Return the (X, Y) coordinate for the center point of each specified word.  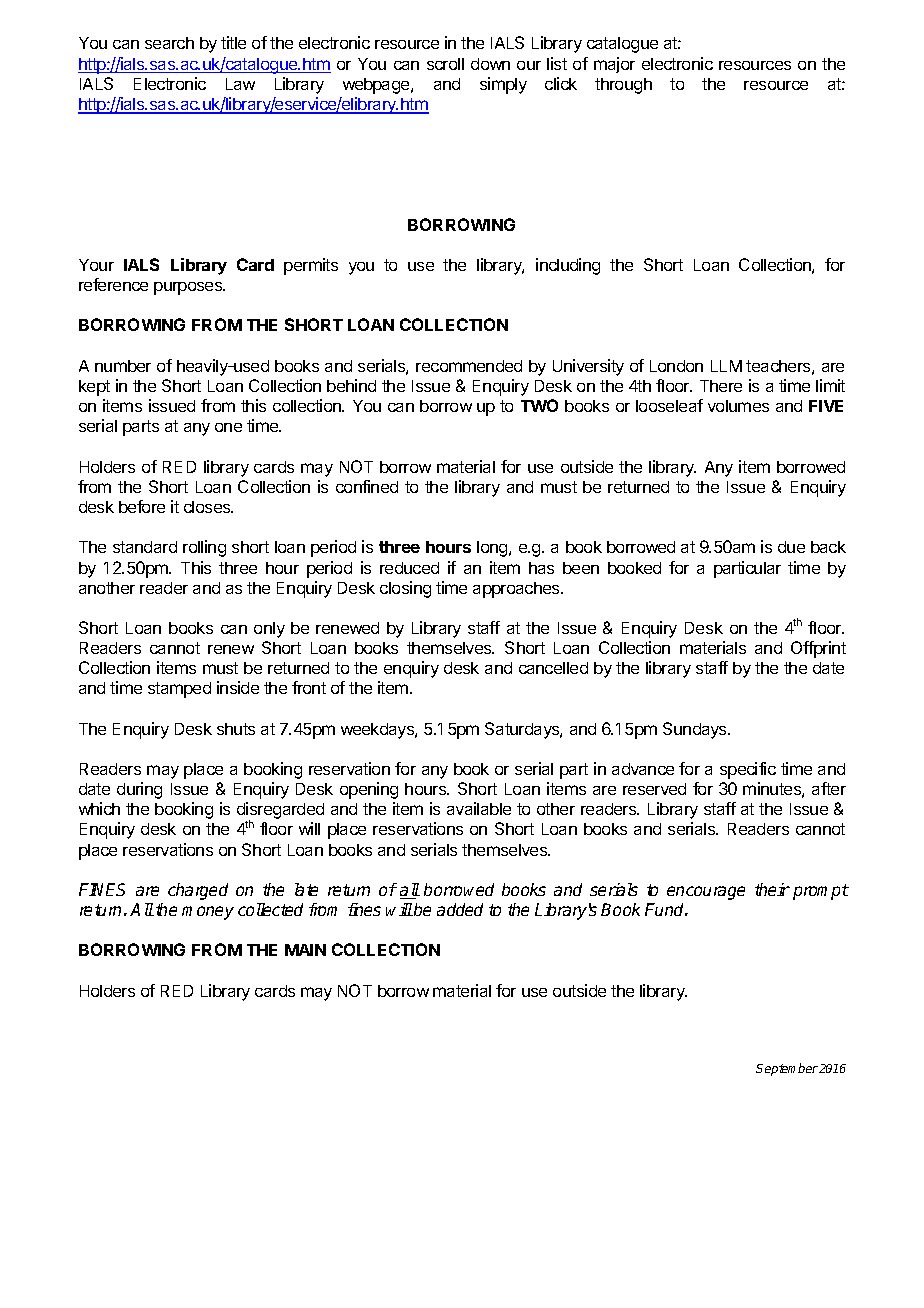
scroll (445, 64)
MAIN (305, 950)
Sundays (696, 730)
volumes (738, 406)
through (623, 86)
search (169, 43)
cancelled (553, 668)
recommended (469, 366)
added (460, 909)
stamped (179, 690)
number (123, 366)
